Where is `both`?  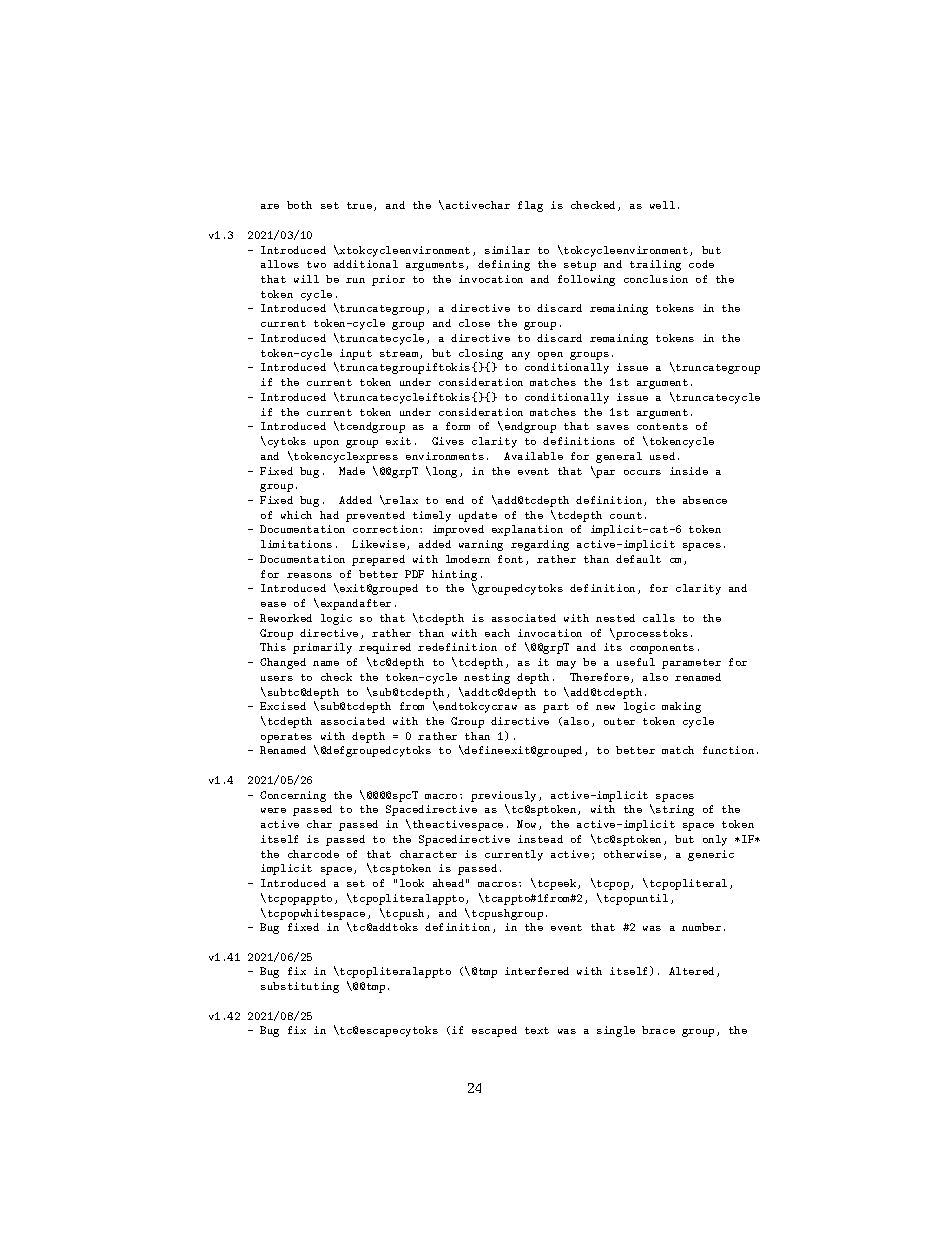
both is located at coordinates (299, 205).
